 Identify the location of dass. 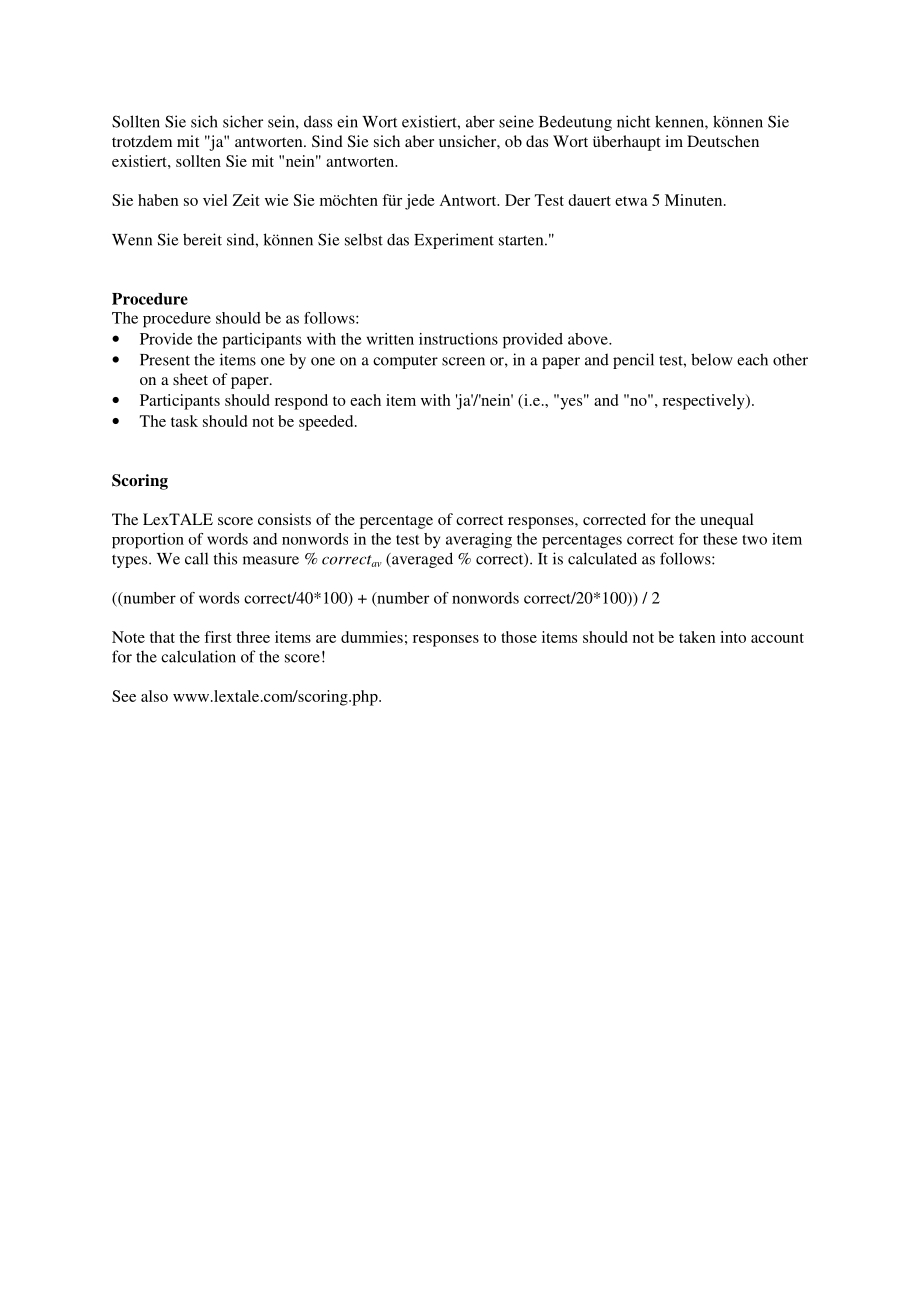
(318, 121).
